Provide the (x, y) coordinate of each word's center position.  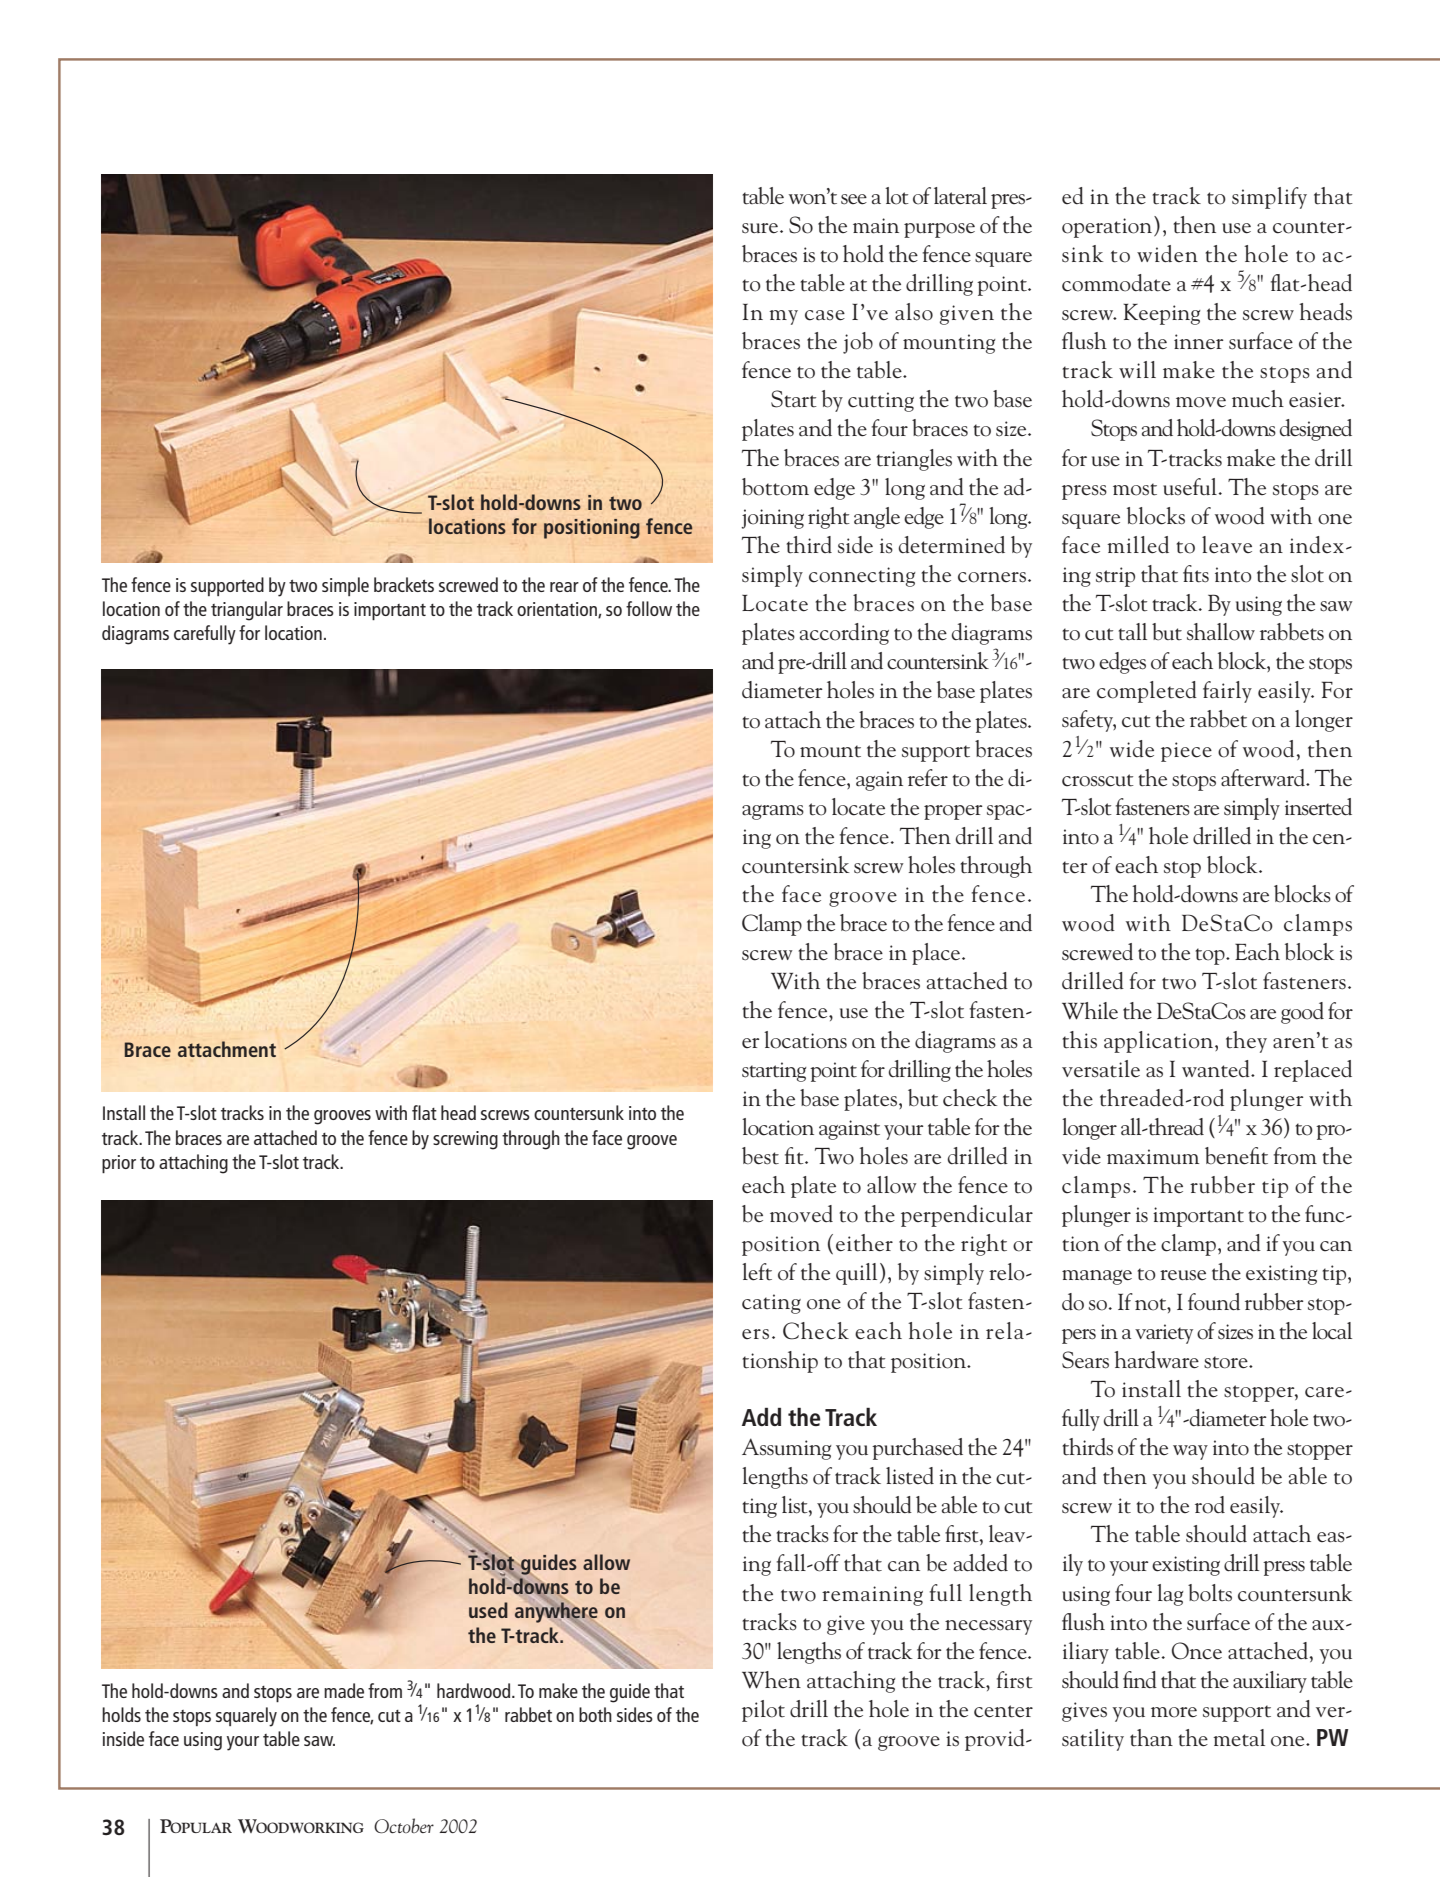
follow (649, 608)
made (344, 1690)
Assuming (787, 1449)
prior (119, 1164)
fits (1196, 574)
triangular (247, 611)
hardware (1156, 1360)
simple (345, 586)
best (760, 1156)
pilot (763, 1711)
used (488, 1610)
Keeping (1162, 314)
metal (1239, 1738)
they (1246, 1042)
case (825, 315)
